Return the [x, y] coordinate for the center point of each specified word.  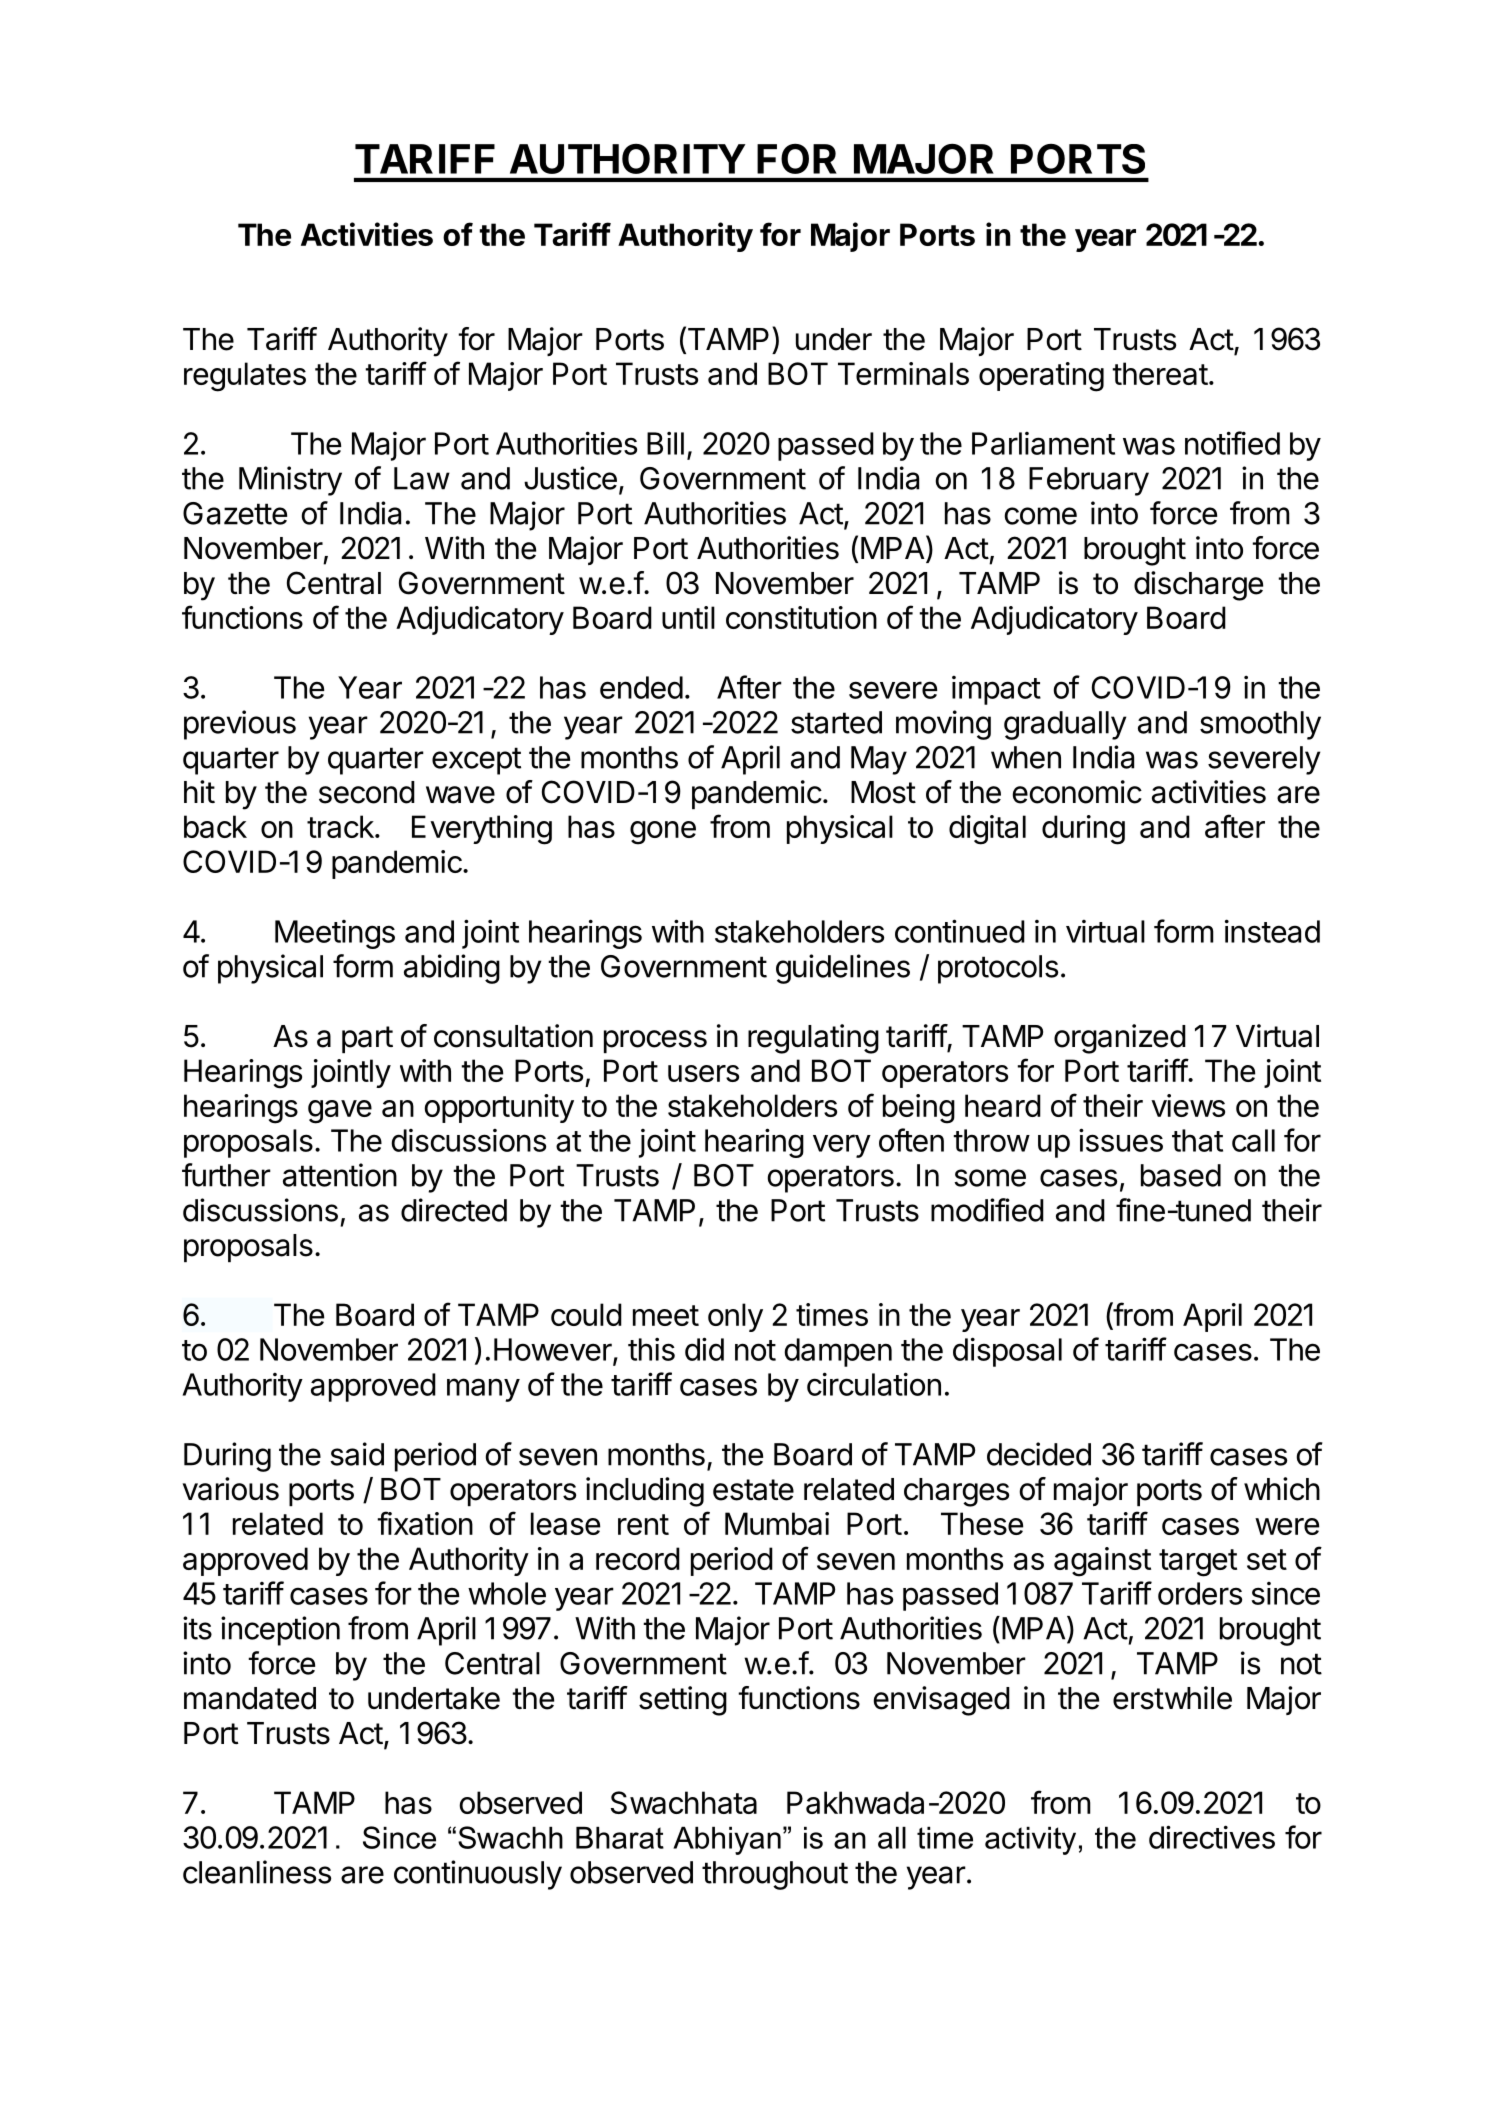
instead [1272, 931]
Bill [665, 443]
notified [1232, 443]
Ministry [290, 481]
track [341, 826]
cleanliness [257, 1872]
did [704, 1349]
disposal [1007, 1352]
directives [1212, 1837]
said [357, 1454]
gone [663, 833]
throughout [775, 1875]
